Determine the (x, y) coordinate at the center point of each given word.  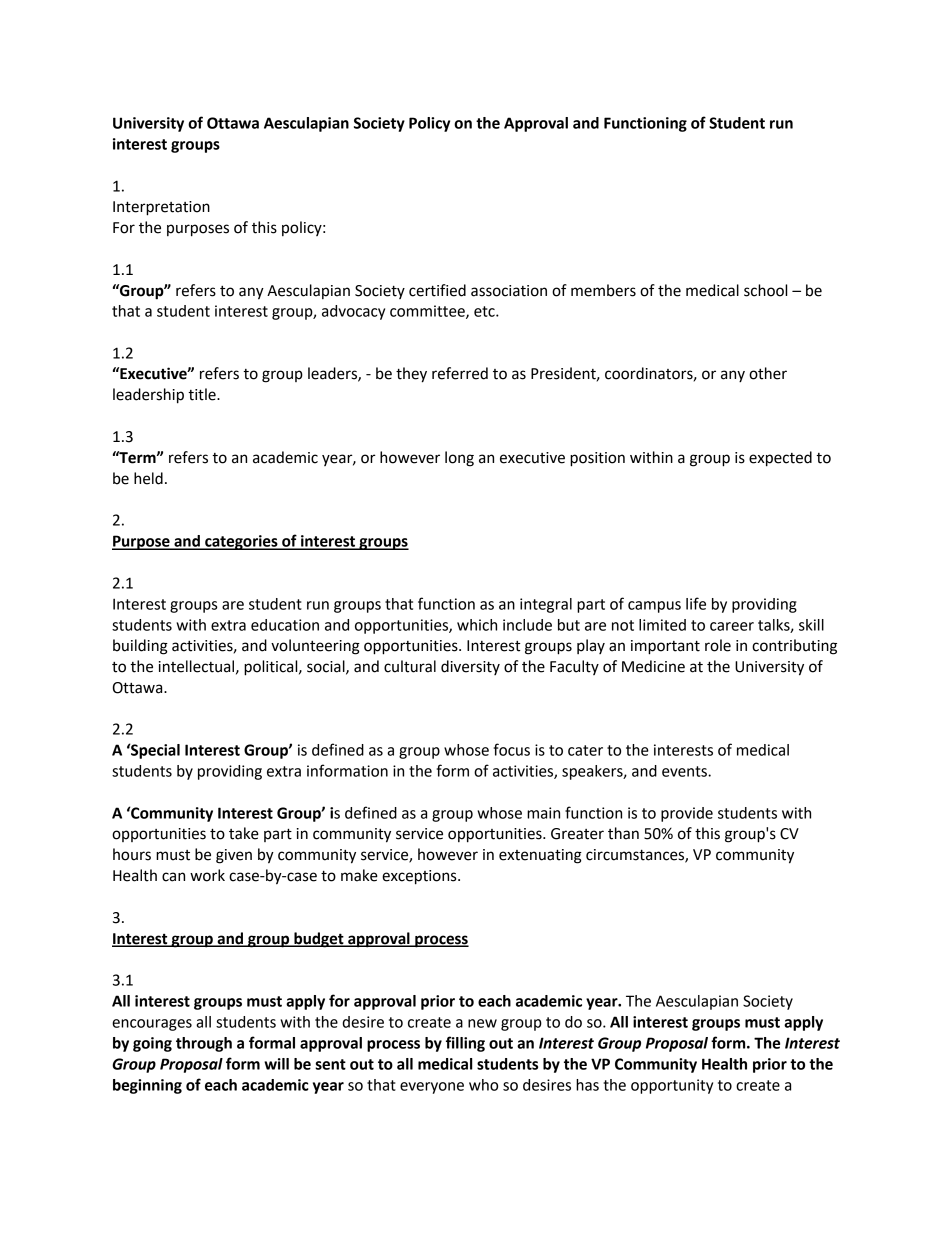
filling (465, 1044)
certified (437, 290)
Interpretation (161, 208)
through (204, 1044)
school (765, 290)
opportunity (672, 1086)
